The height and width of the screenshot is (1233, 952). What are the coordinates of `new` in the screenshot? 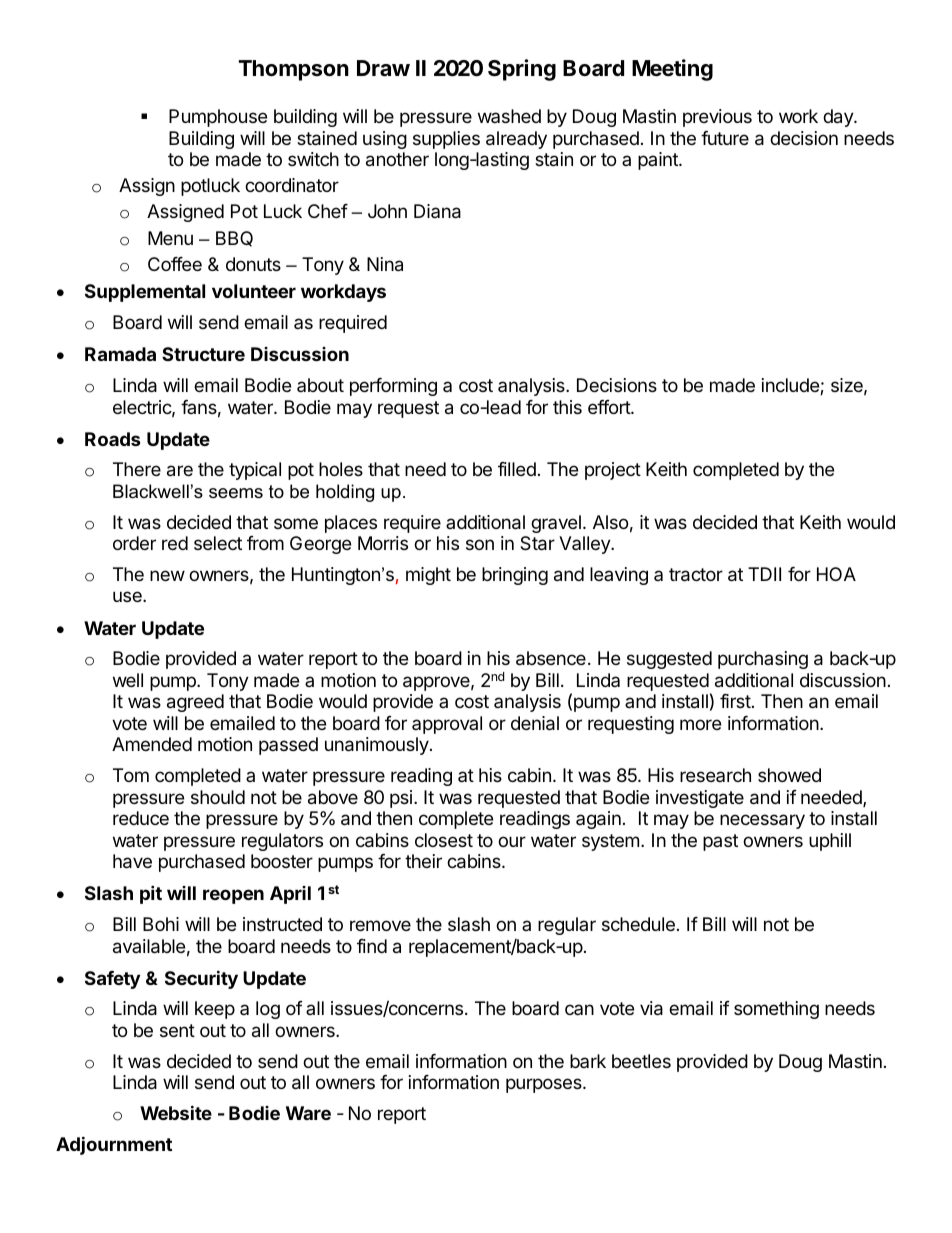 It's located at (167, 575).
